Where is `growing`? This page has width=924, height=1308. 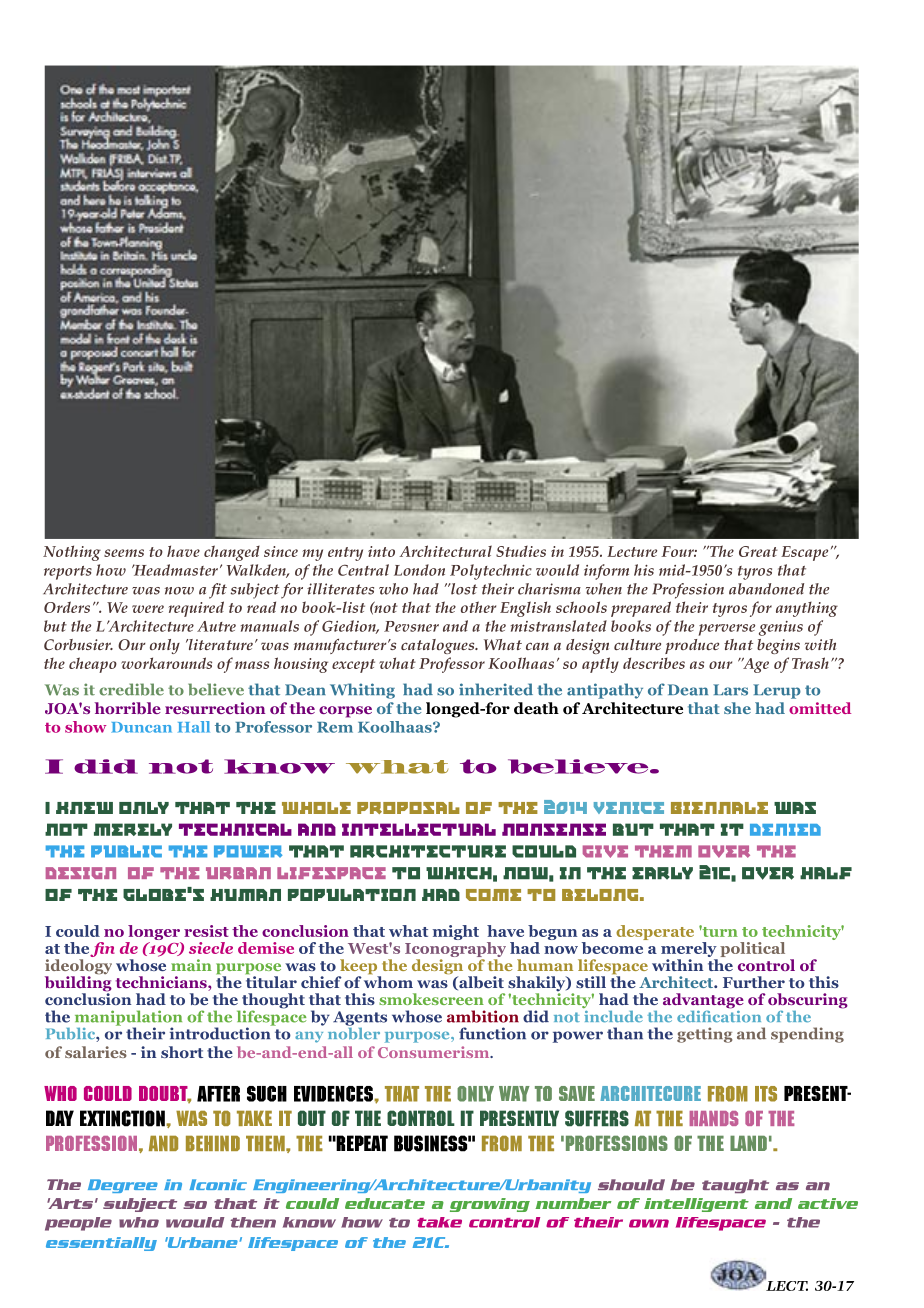 growing is located at coordinates (490, 1205).
